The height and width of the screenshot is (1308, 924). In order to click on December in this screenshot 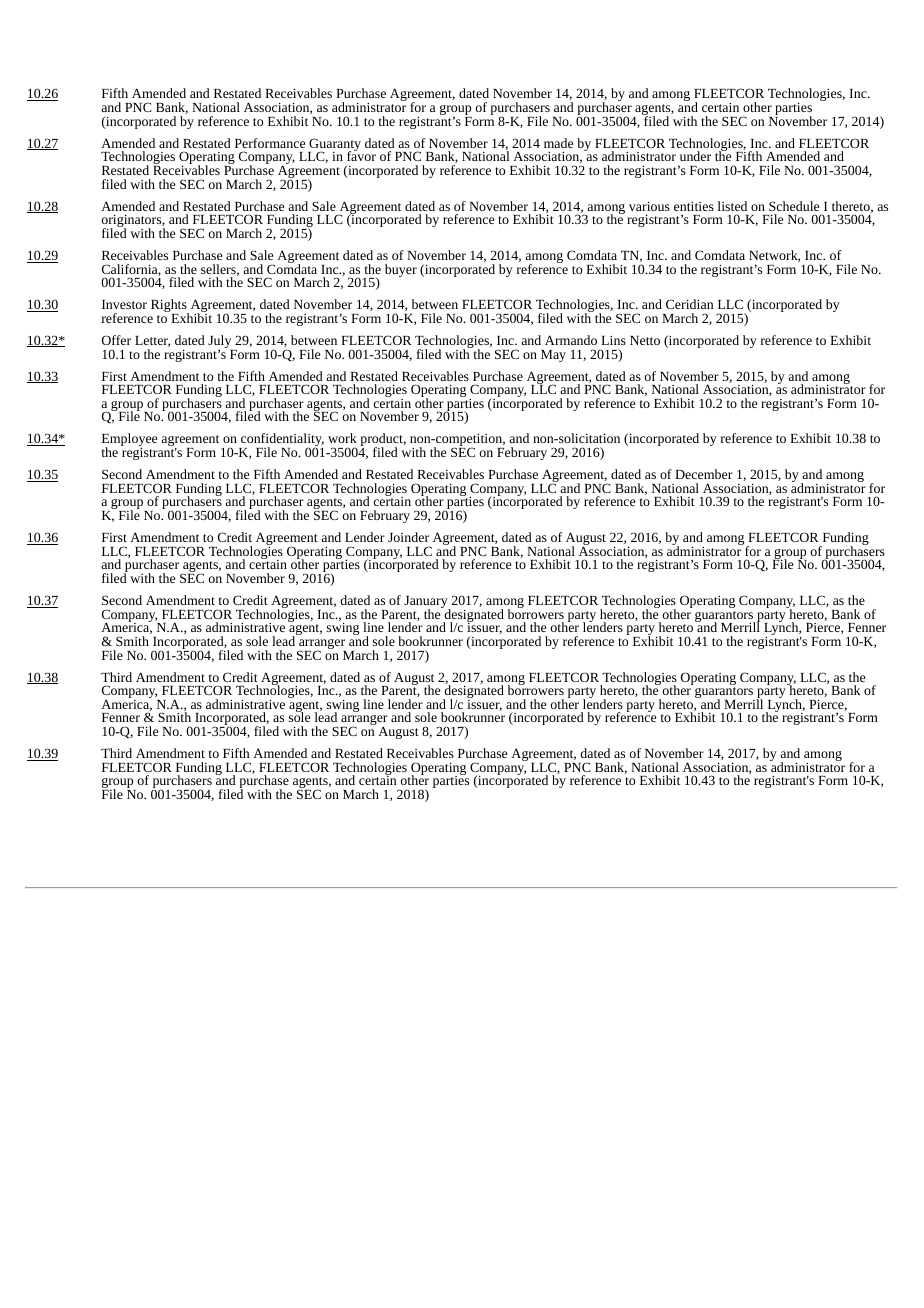, I will do `click(704, 474)`.
